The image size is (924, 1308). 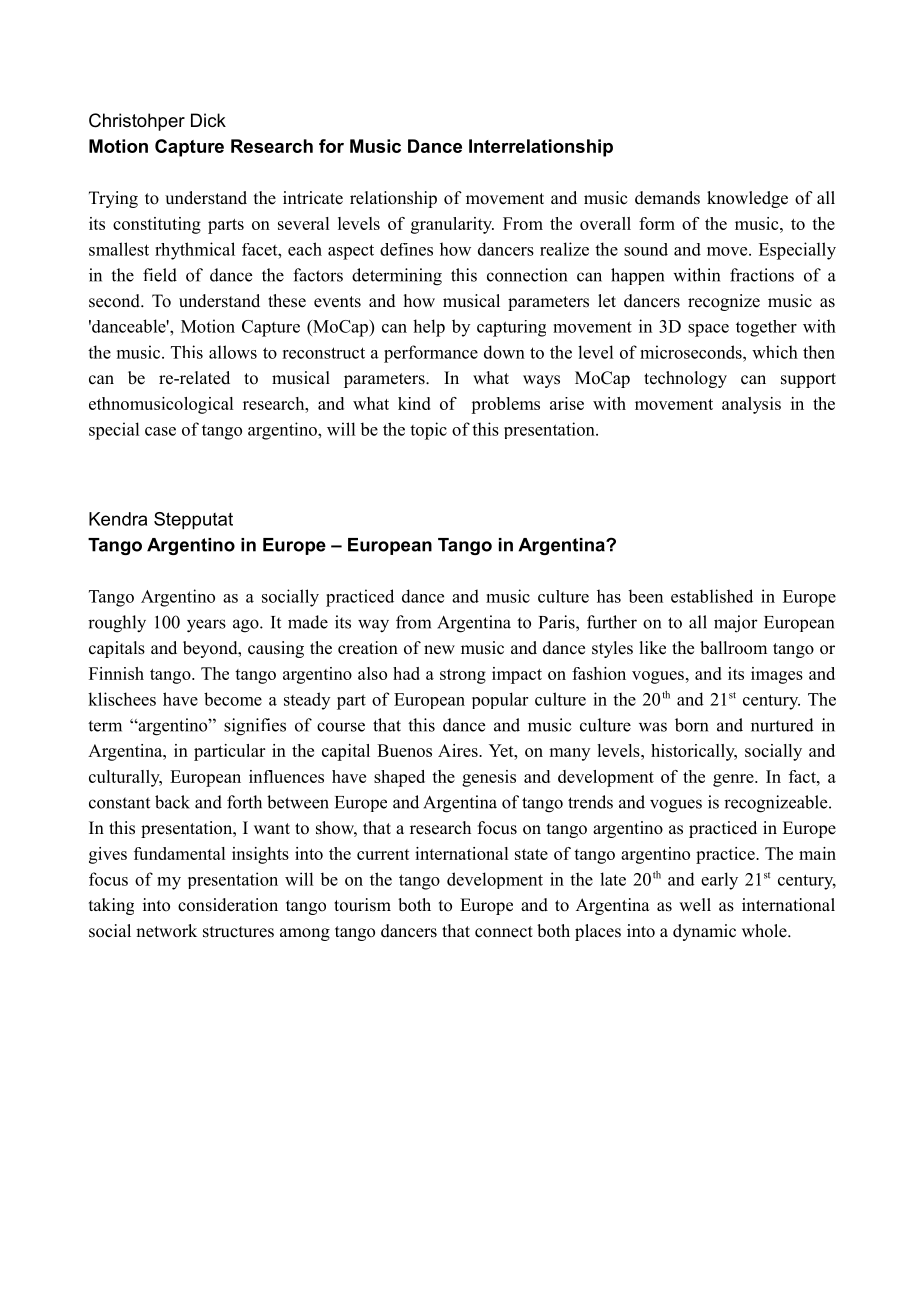 What do you see at coordinates (558, 622) in the screenshot?
I see `Paris` at bounding box center [558, 622].
